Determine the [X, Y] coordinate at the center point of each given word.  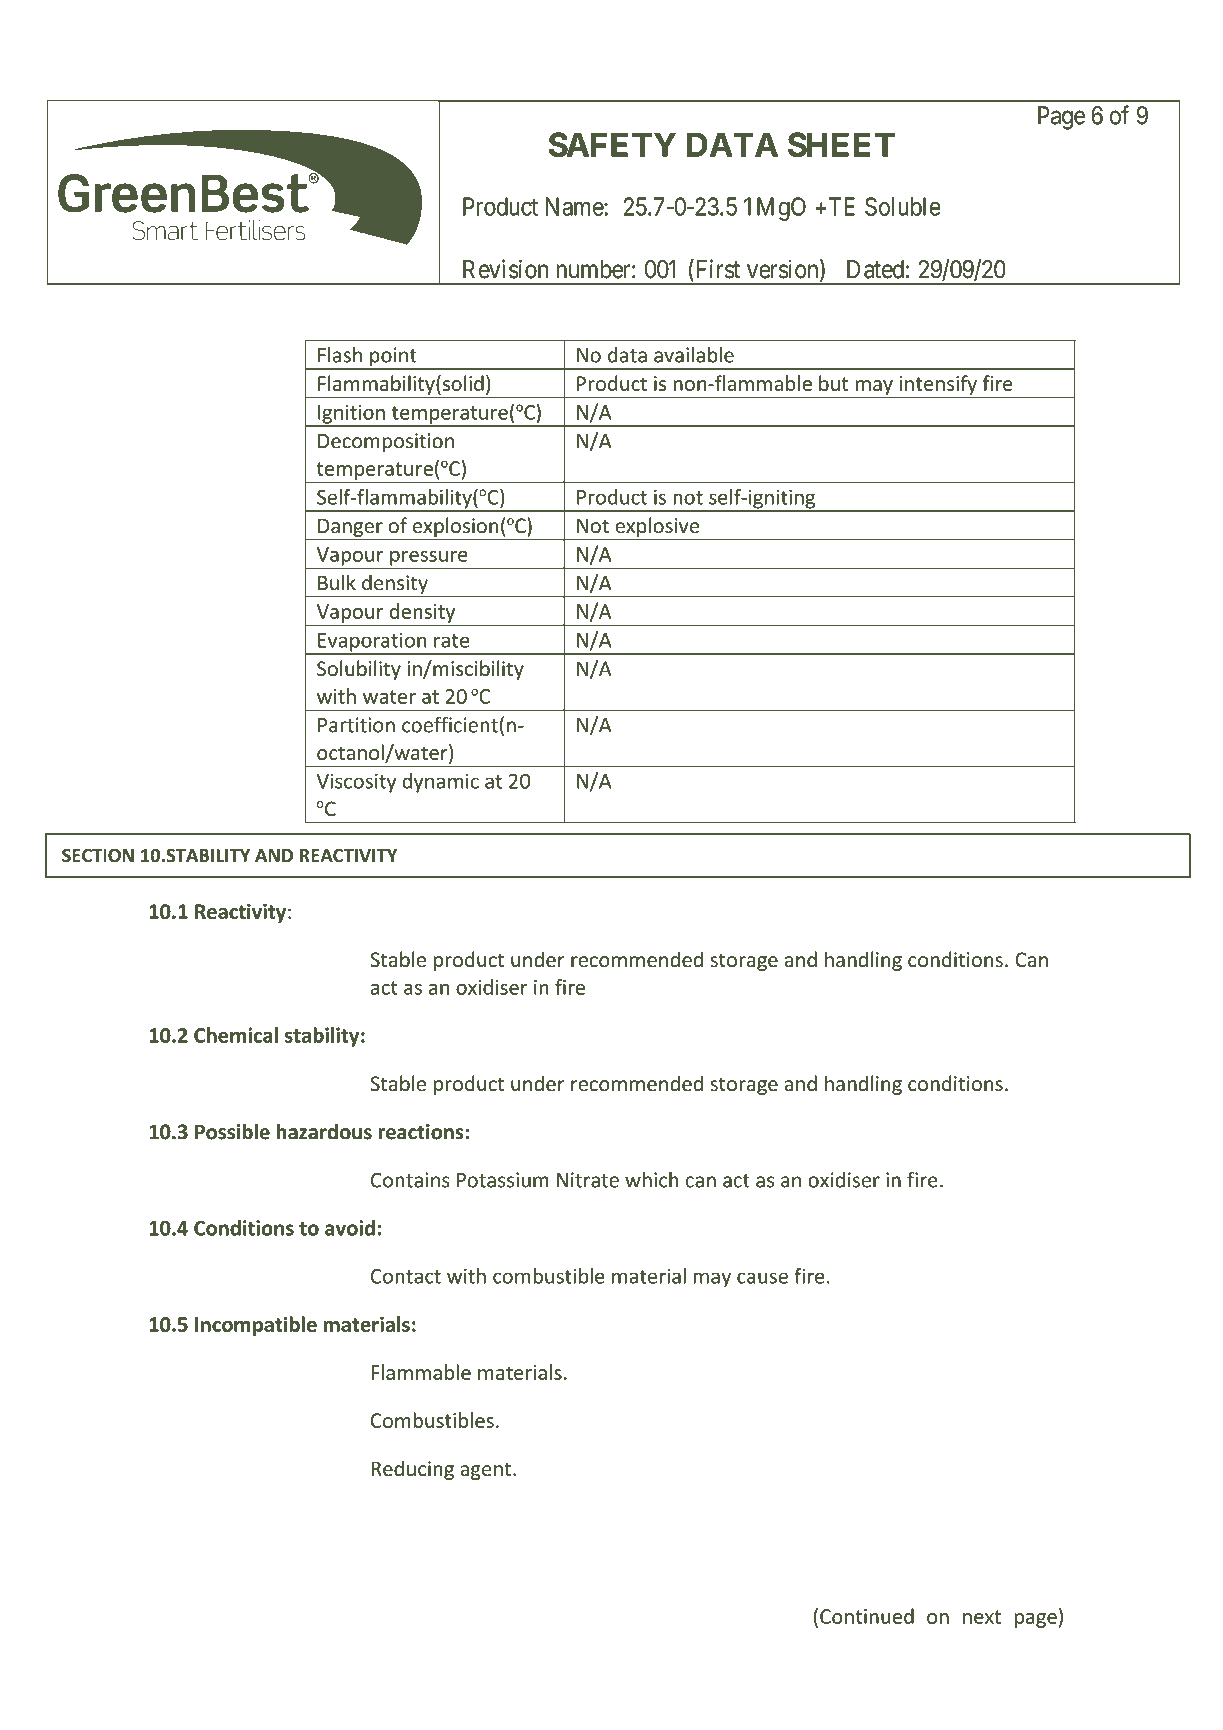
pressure [429, 559]
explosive [657, 527]
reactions [422, 1132]
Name [575, 206]
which [651, 1180]
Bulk [337, 582]
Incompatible [256, 1326]
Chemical [236, 1035]
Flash [340, 355]
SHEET [841, 144]
